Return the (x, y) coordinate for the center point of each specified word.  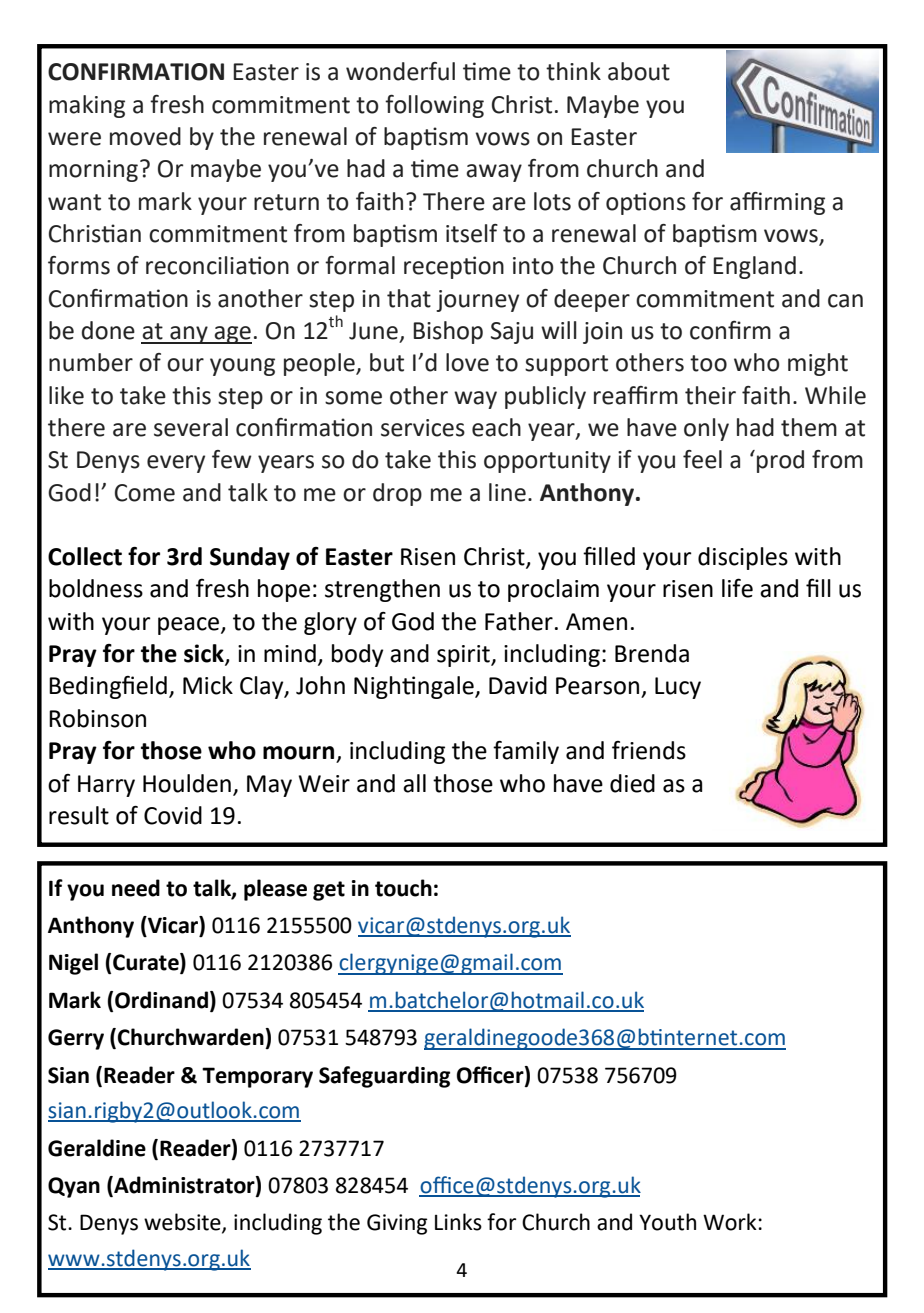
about (639, 71)
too (708, 363)
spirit (464, 656)
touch (403, 888)
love (467, 362)
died (632, 783)
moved (145, 136)
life (737, 588)
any (189, 335)
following (434, 106)
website (183, 1223)
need (136, 888)
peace (190, 626)
